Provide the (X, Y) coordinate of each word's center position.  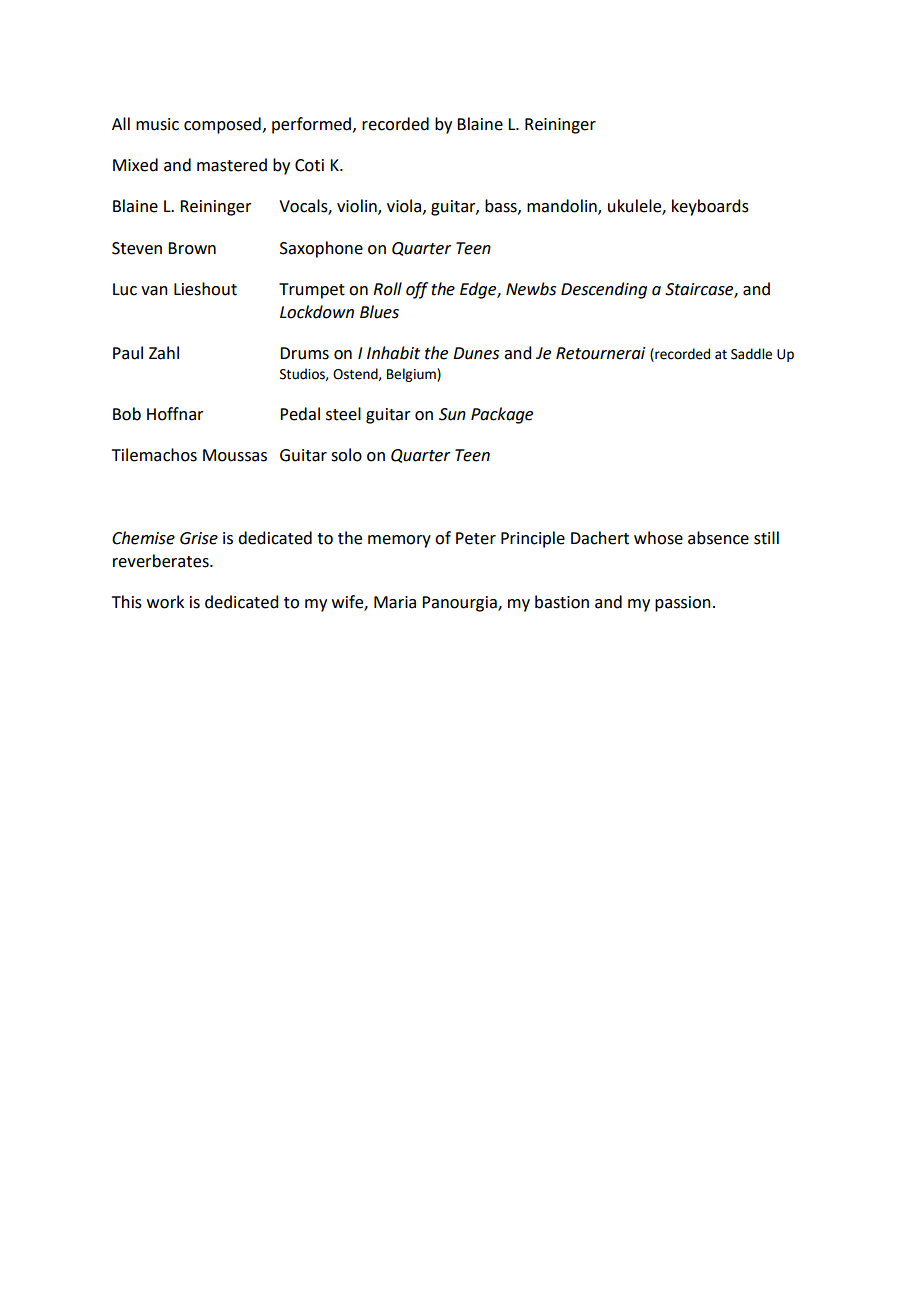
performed (313, 125)
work (165, 602)
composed (222, 125)
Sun (452, 414)
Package (502, 415)
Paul (128, 353)
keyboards (710, 207)
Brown (192, 248)
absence (718, 538)
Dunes (476, 353)
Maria (395, 602)
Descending (604, 290)
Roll (387, 289)
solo (346, 455)
